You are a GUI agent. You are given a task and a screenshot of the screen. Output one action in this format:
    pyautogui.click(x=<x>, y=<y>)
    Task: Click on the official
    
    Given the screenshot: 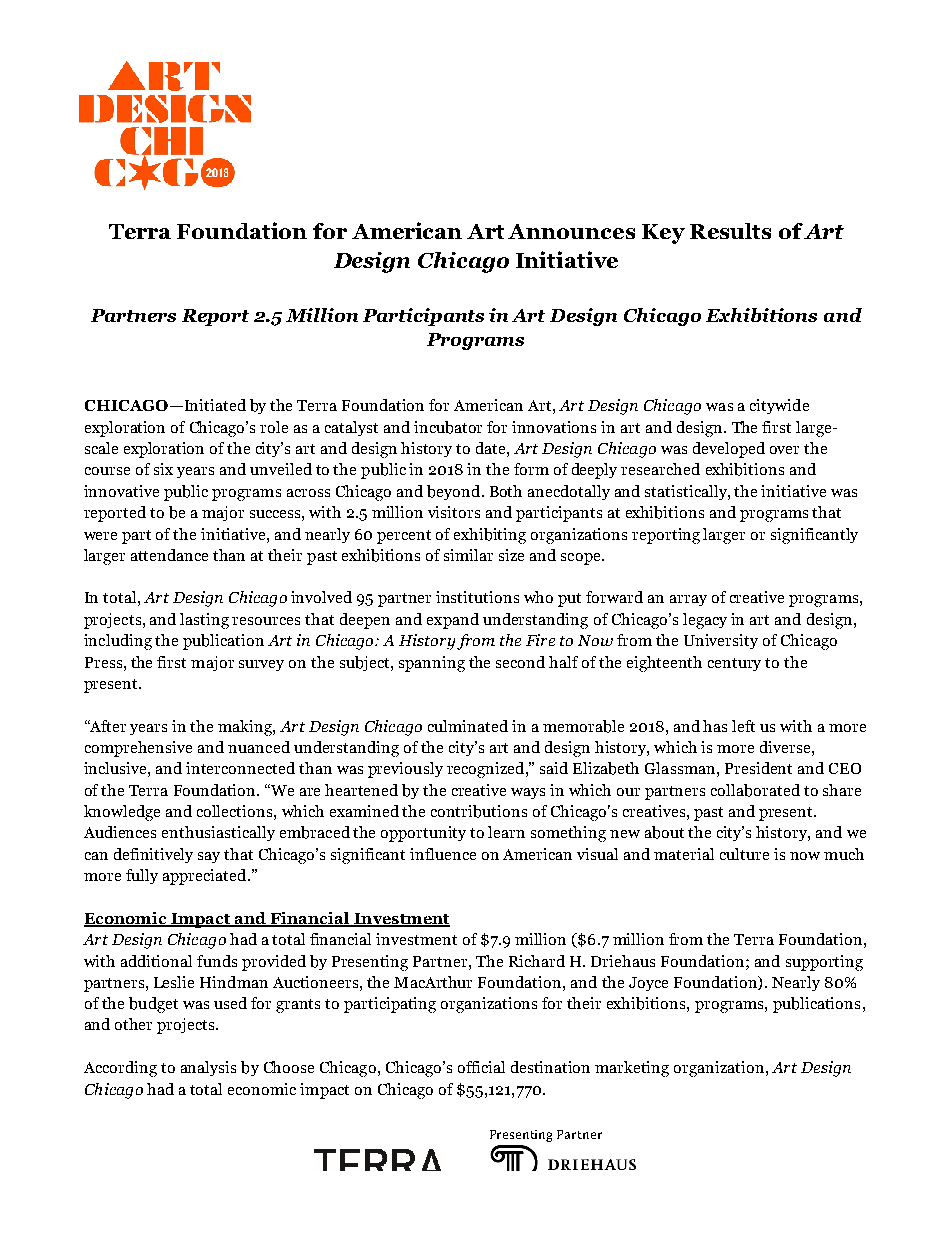 What is the action you would take?
    pyautogui.click(x=481, y=1067)
